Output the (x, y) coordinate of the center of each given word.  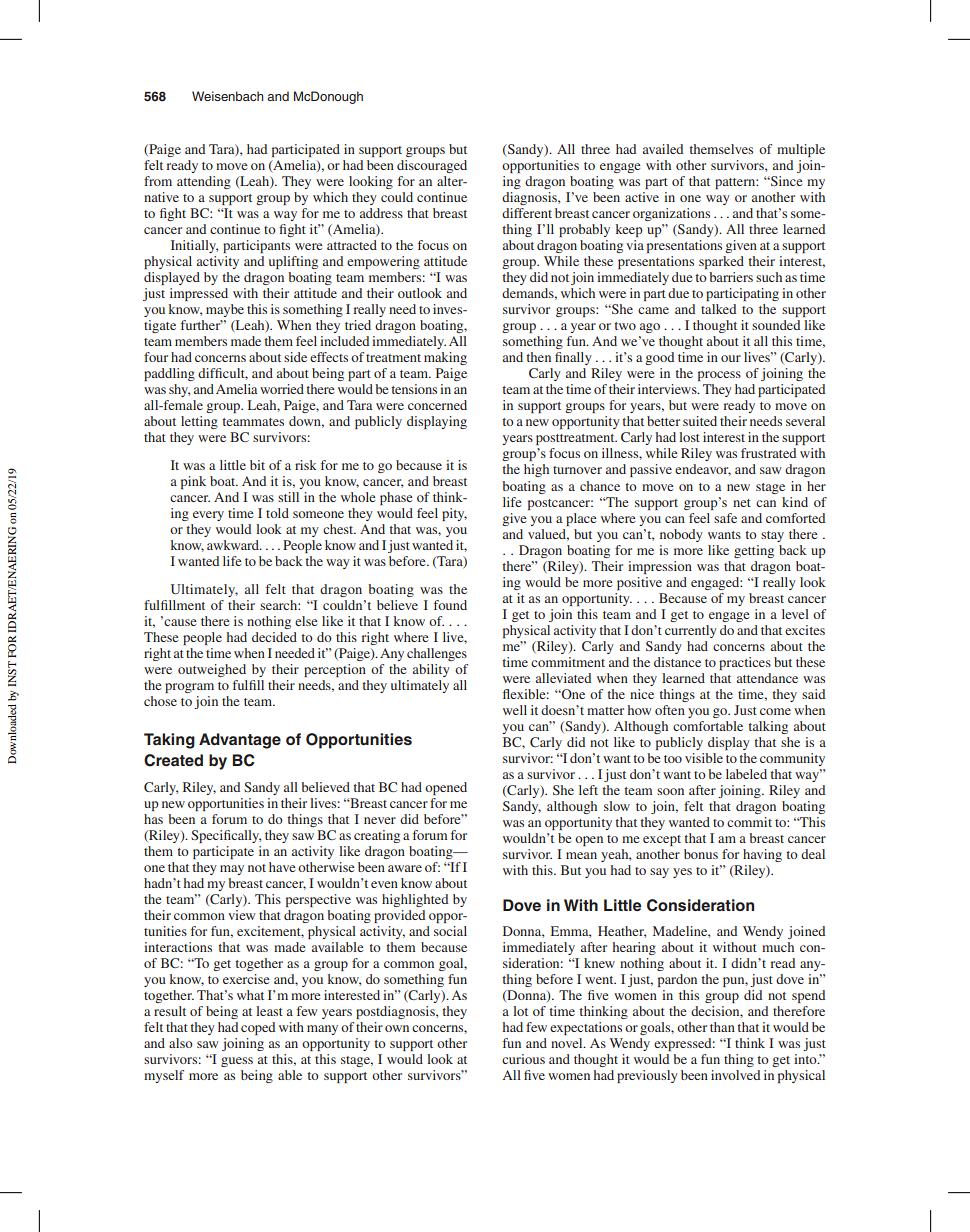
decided (274, 637)
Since (786, 181)
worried (282, 389)
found (450, 605)
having (762, 855)
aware (405, 868)
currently (691, 631)
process (719, 376)
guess (237, 1062)
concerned (437, 405)
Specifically (226, 836)
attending (204, 182)
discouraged (432, 166)
